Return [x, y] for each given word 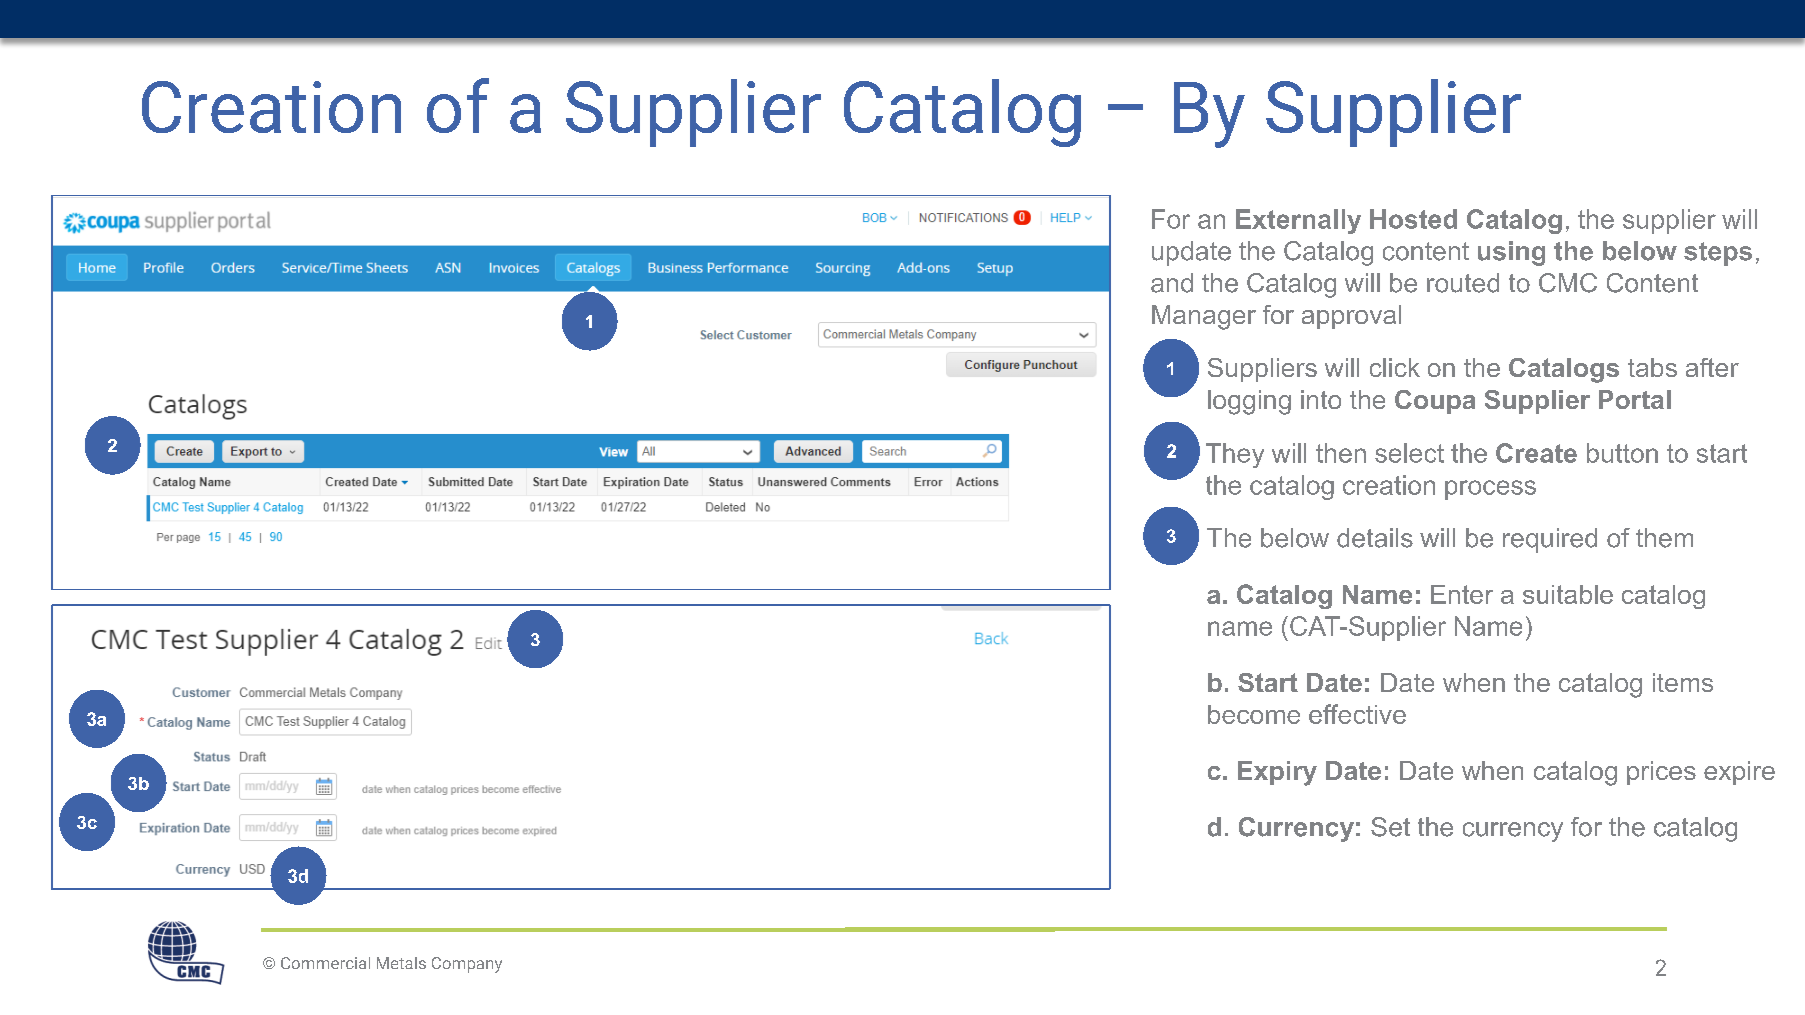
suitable [1568, 594]
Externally [1298, 221]
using [1511, 253]
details [1375, 538]
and [1172, 283]
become [1254, 714]
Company [467, 965]
